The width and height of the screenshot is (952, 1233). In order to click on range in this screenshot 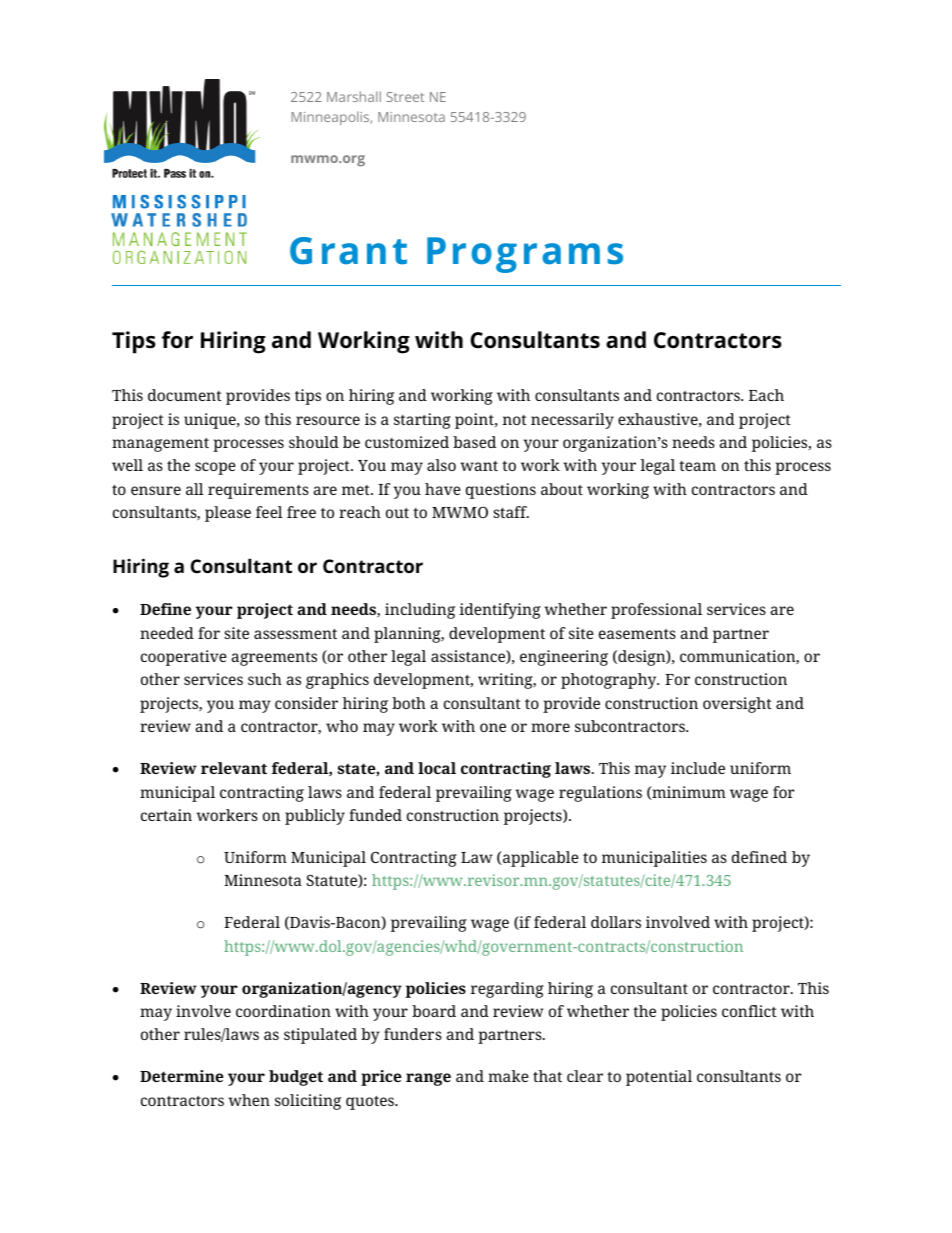, I will do `click(428, 1079)`.
